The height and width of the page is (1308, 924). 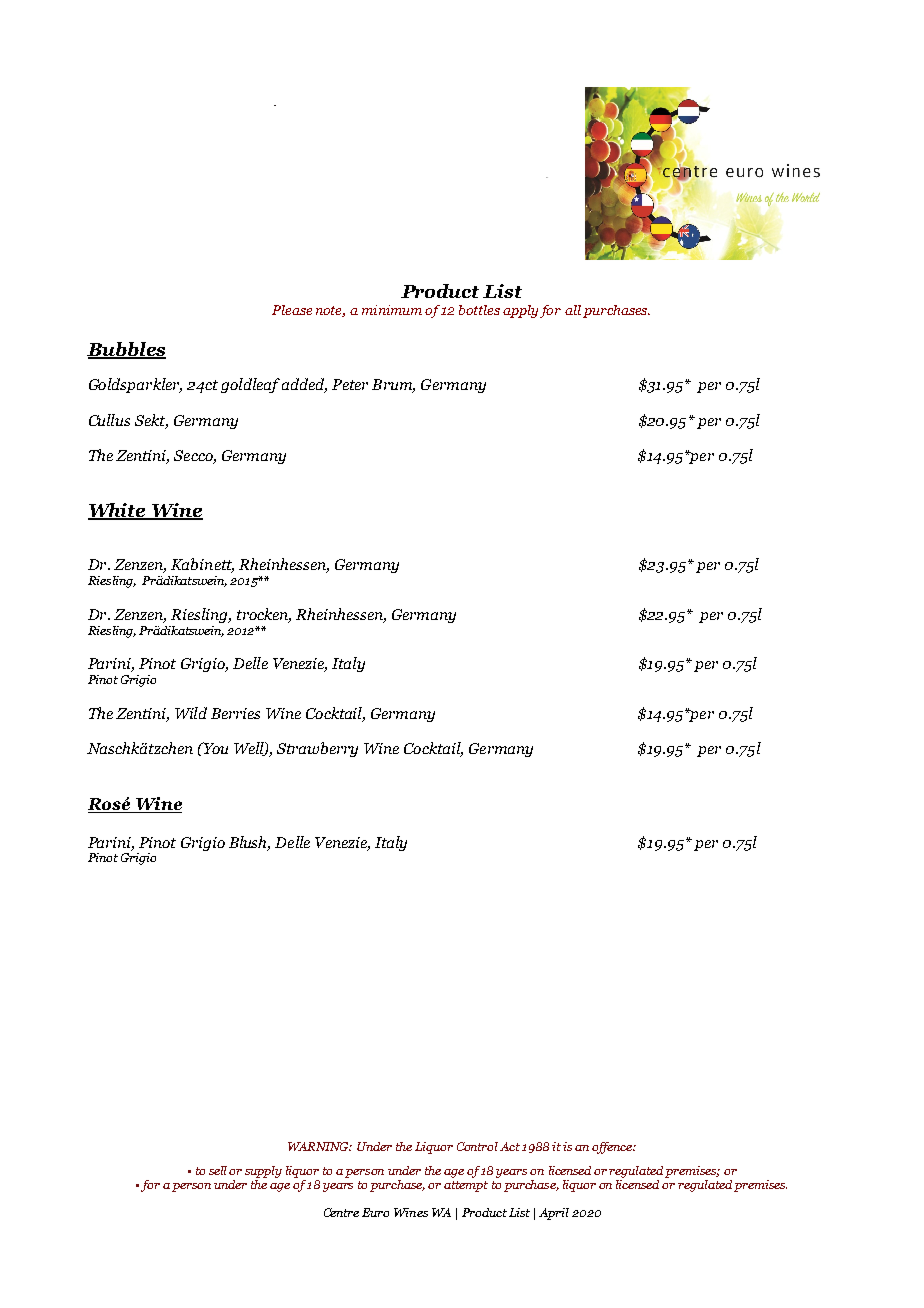 What do you see at coordinates (214, 748) in the page?
I see `You` at bounding box center [214, 748].
